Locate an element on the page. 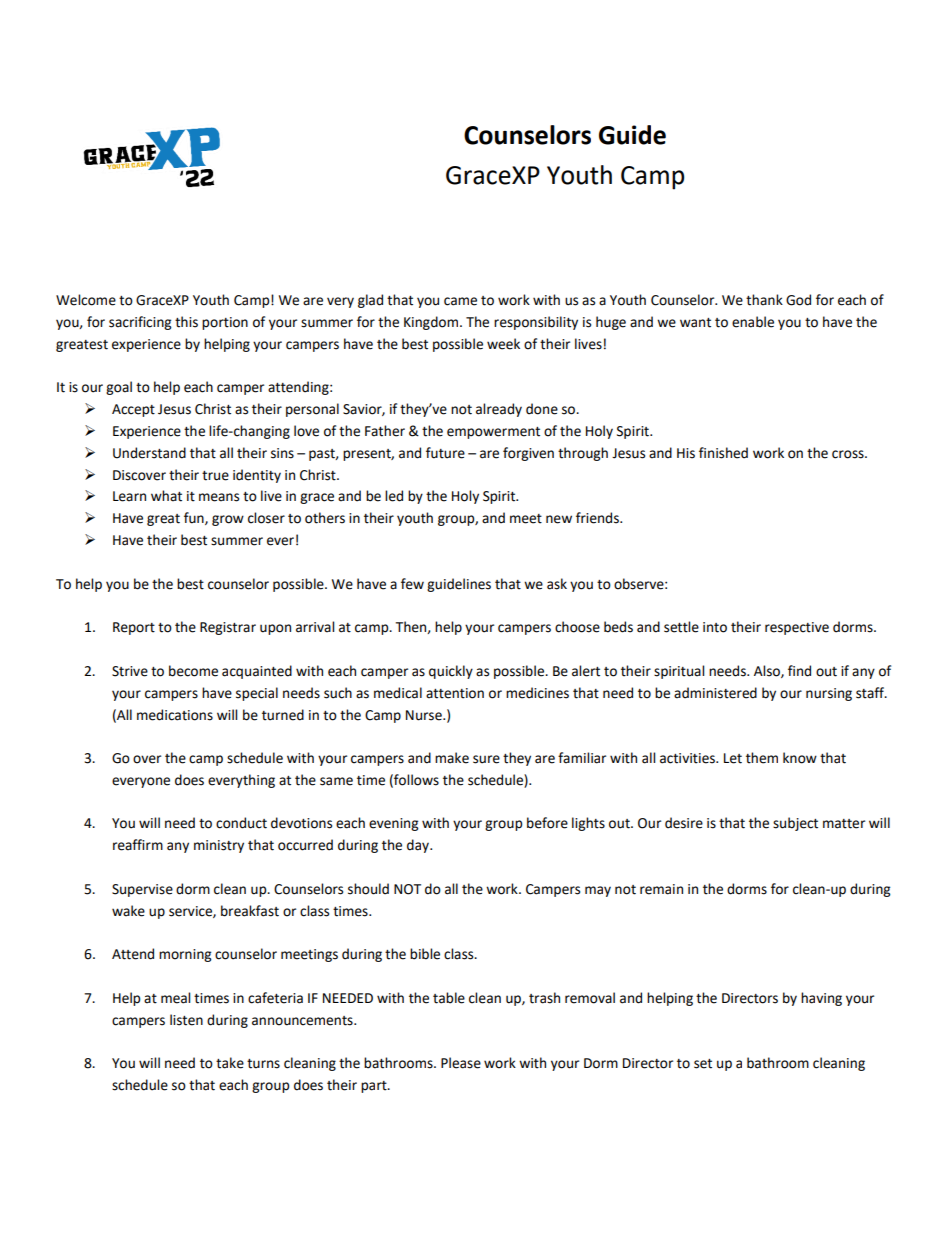 The width and height of the document is (952, 1233). find is located at coordinates (799, 671).
